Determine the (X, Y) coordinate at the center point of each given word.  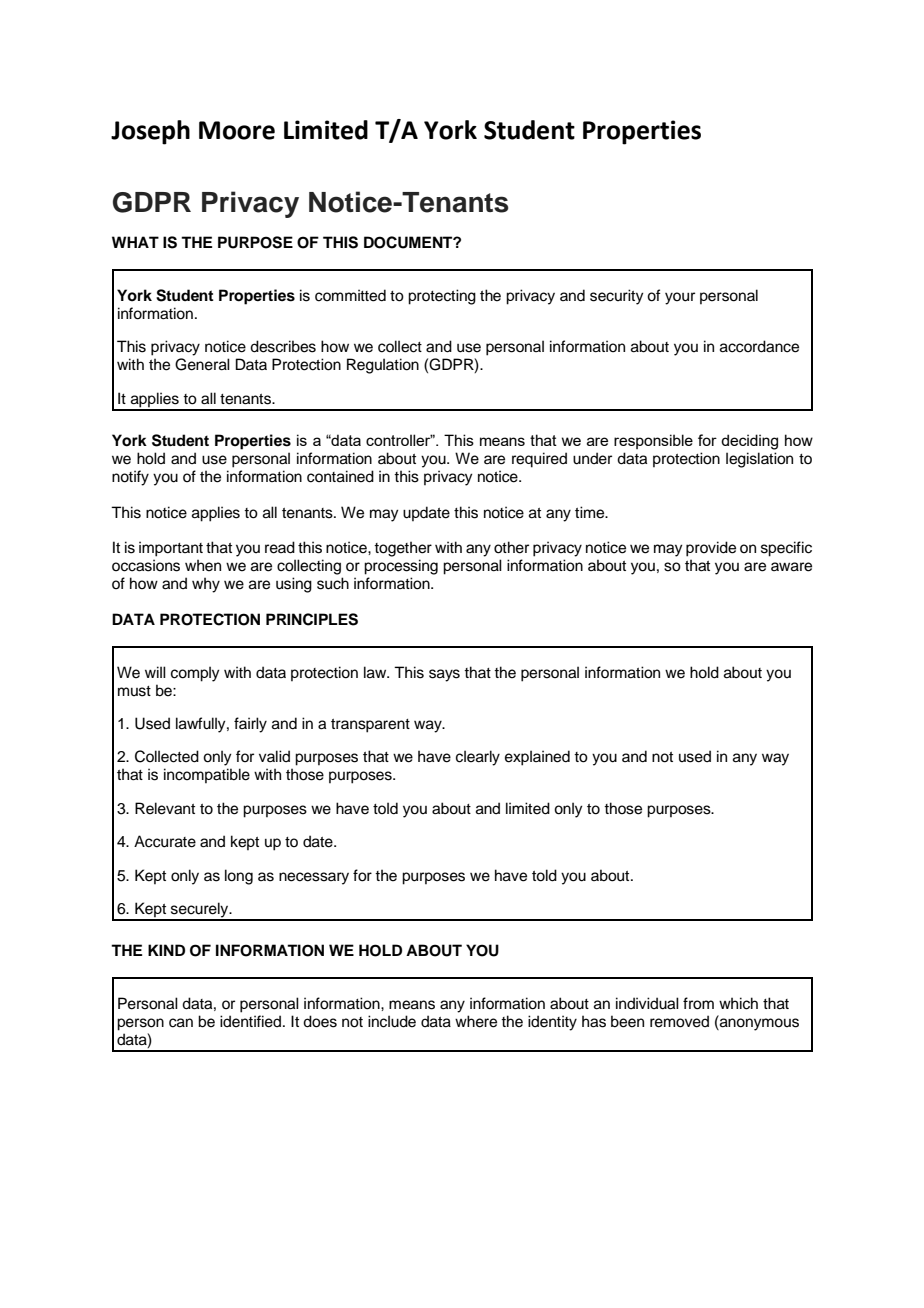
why (206, 585)
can (181, 1023)
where (476, 1021)
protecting (442, 297)
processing (401, 567)
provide (711, 549)
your (680, 298)
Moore (237, 130)
